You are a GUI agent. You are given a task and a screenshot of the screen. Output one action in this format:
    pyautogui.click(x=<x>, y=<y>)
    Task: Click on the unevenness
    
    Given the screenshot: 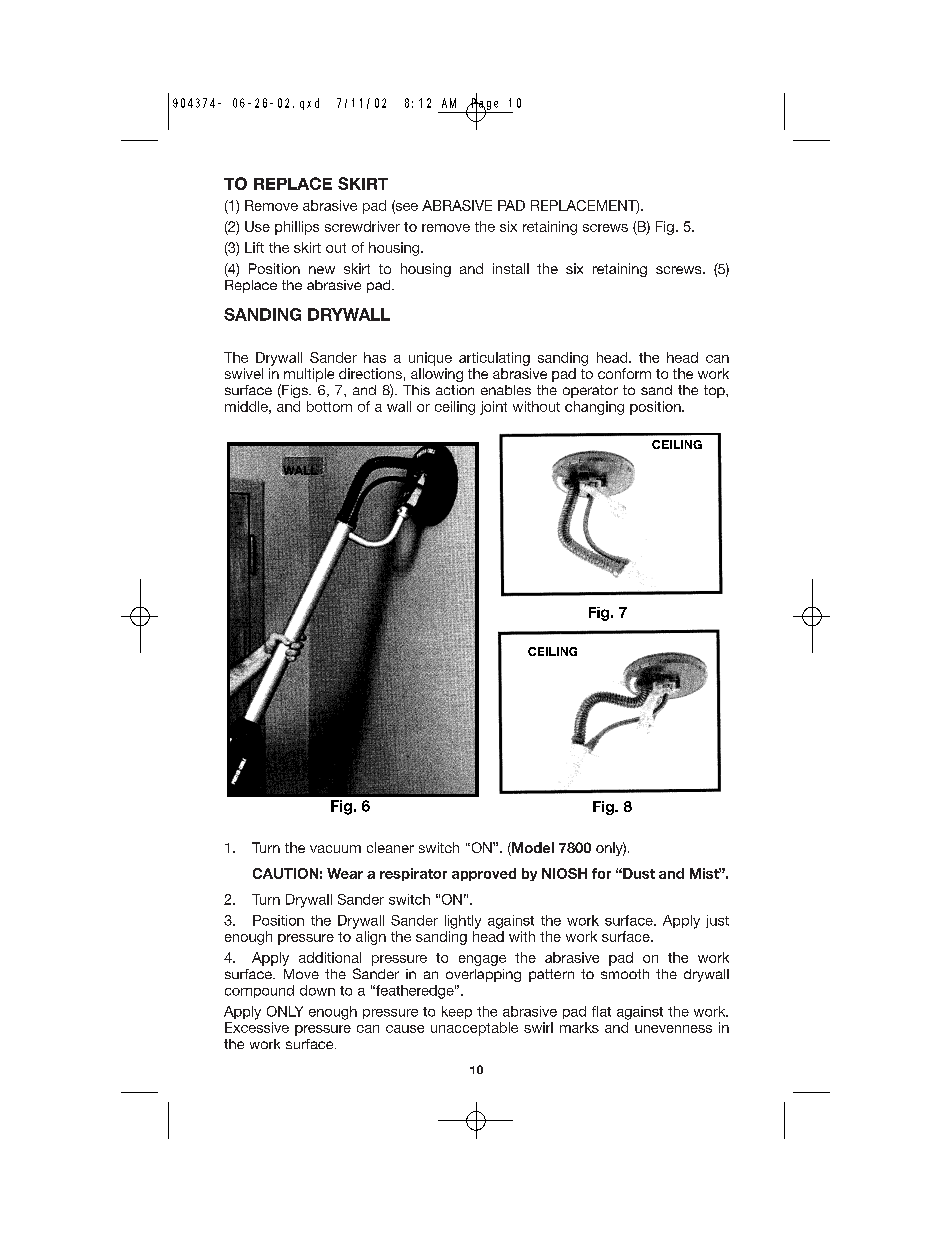 What is the action you would take?
    pyautogui.click(x=673, y=1029)
